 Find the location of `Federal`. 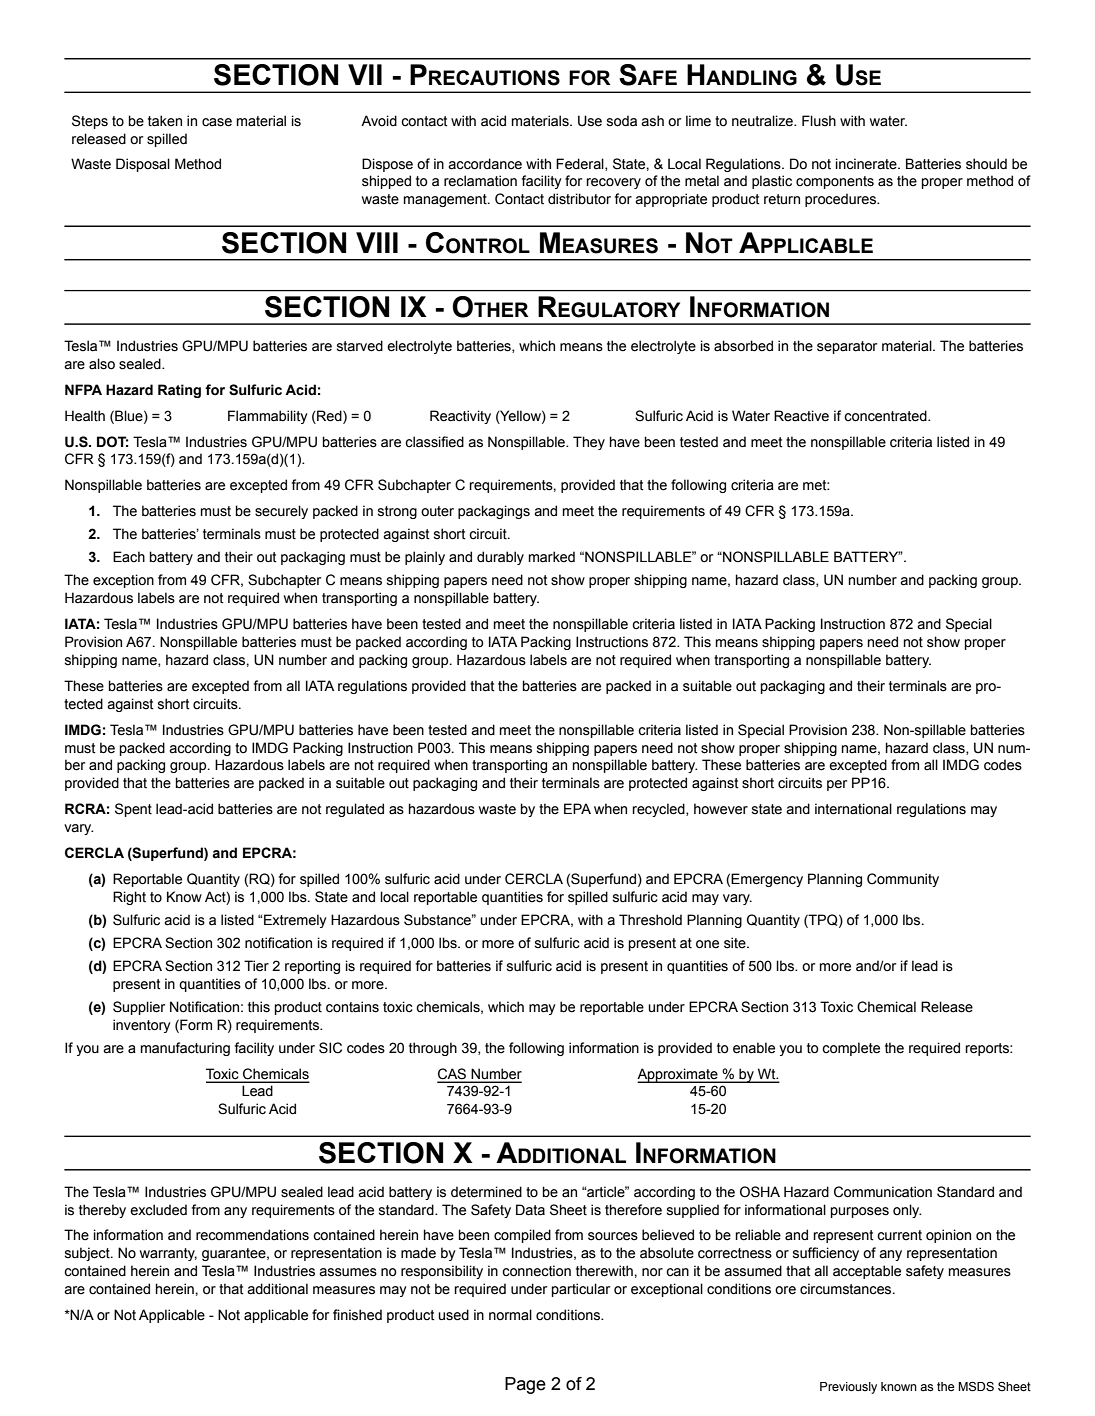

Federal is located at coordinates (581, 164).
